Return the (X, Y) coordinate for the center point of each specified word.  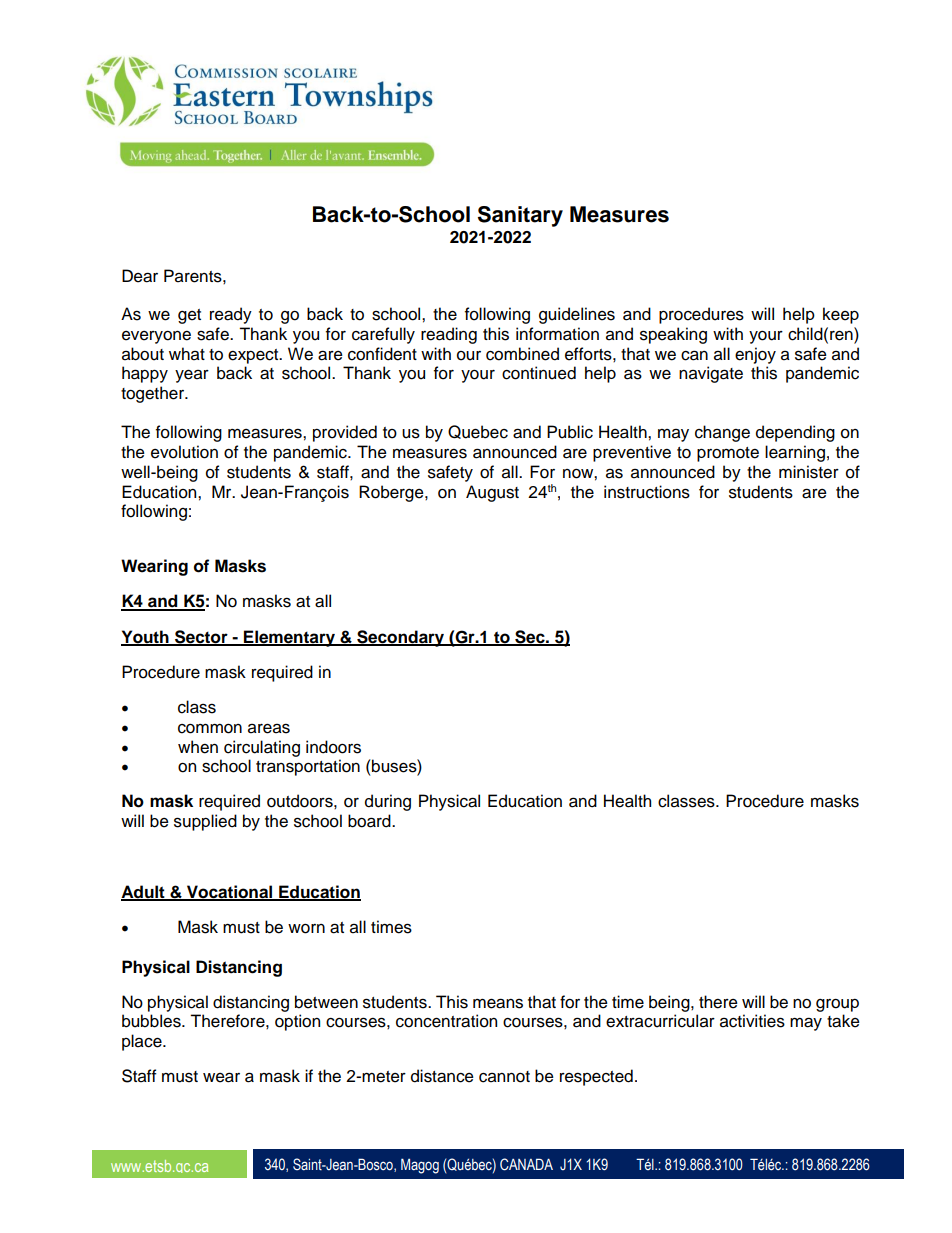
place (143, 1042)
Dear (140, 276)
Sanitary (520, 216)
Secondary (401, 638)
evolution (184, 452)
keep (841, 315)
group (837, 1005)
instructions (647, 492)
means (498, 1003)
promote (728, 454)
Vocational (230, 893)
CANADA (526, 1164)
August (492, 493)
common (210, 729)
